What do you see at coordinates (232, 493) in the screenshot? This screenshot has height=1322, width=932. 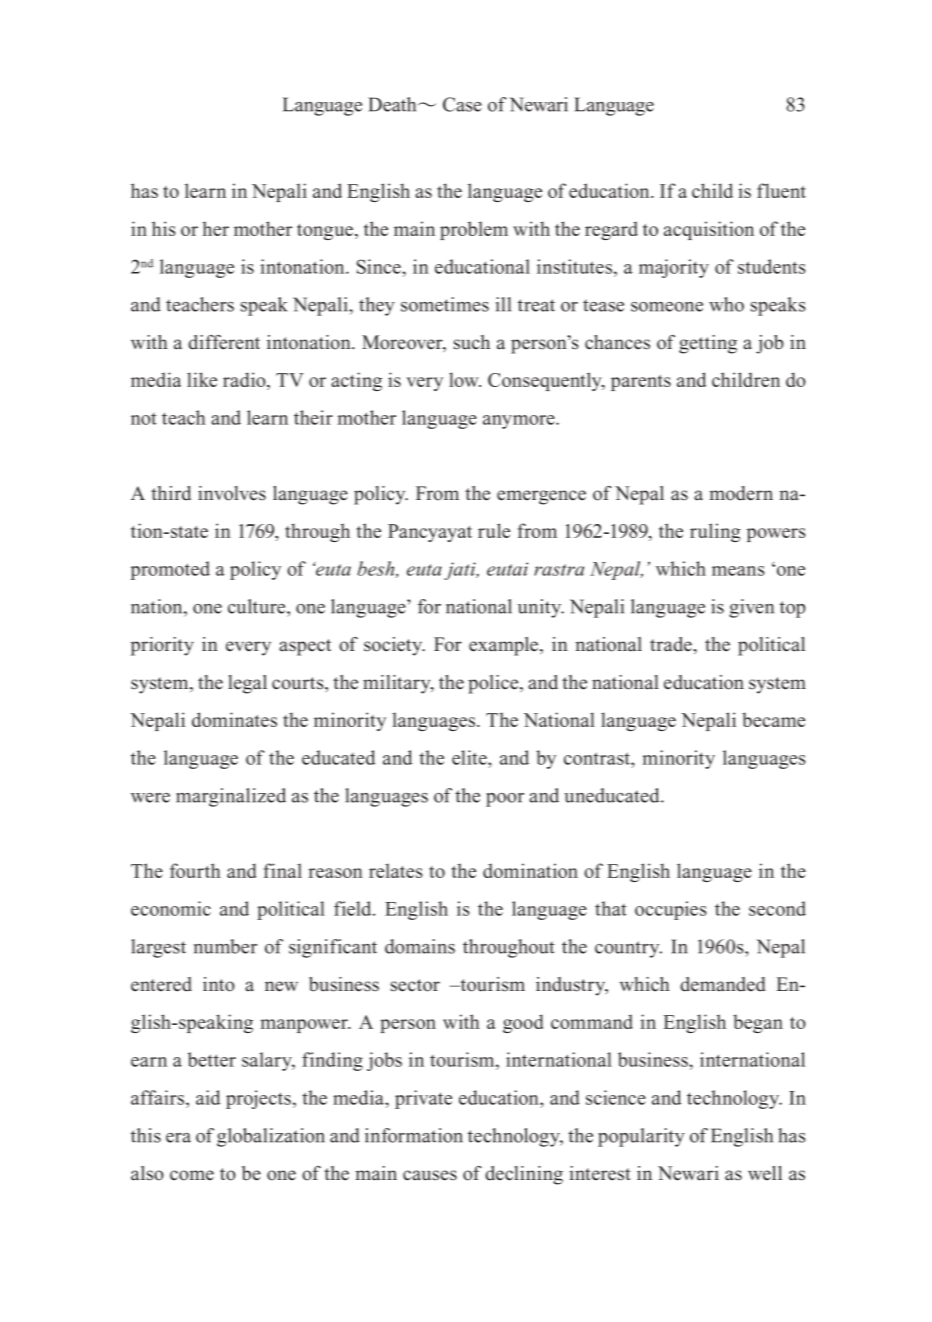 I see `involves` at bounding box center [232, 493].
